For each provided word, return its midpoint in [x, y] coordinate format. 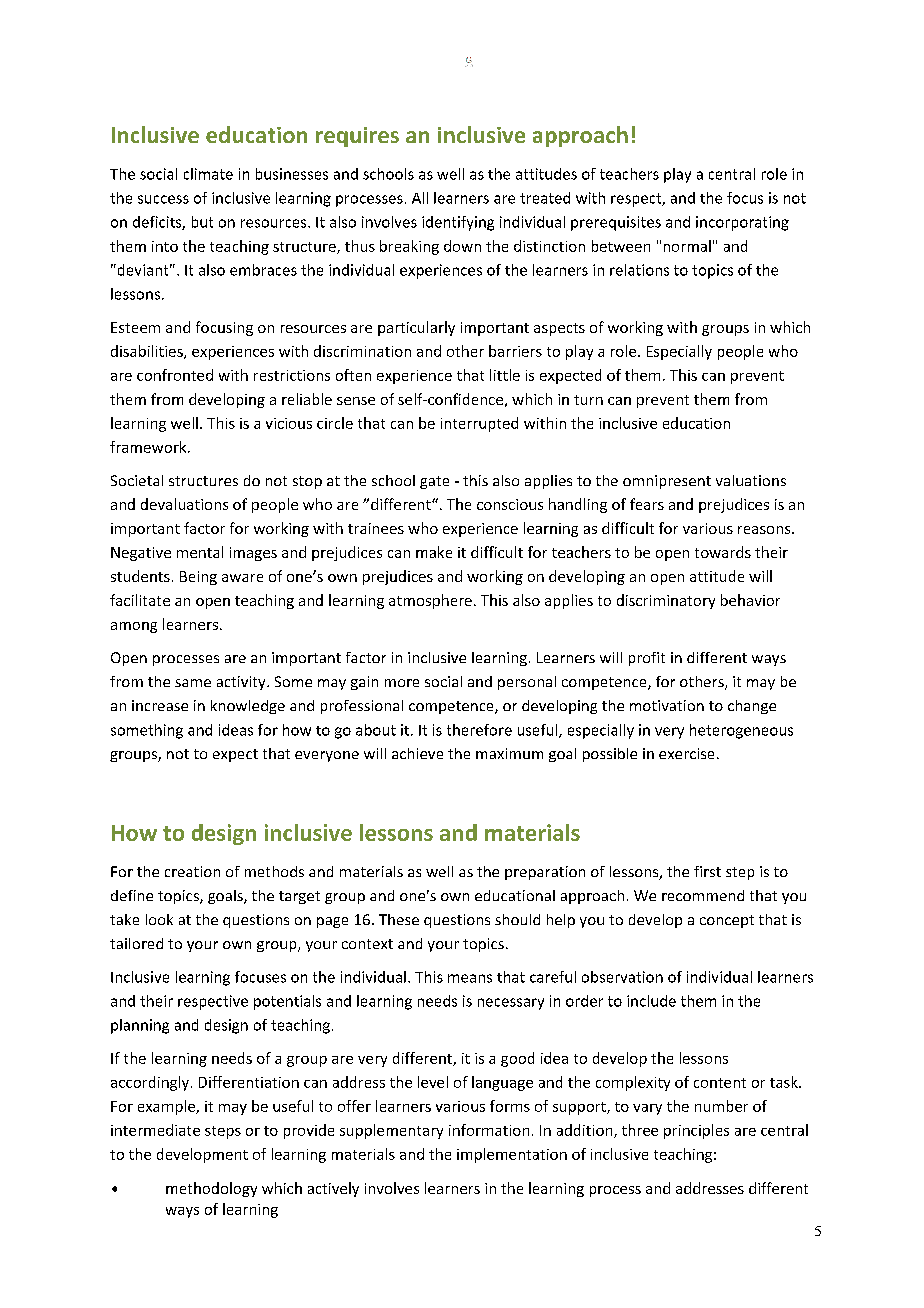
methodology [211, 1189]
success [163, 199]
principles [696, 1131]
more [402, 683]
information [489, 1130]
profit [647, 659]
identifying [458, 223]
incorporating [742, 223]
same [193, 683]
